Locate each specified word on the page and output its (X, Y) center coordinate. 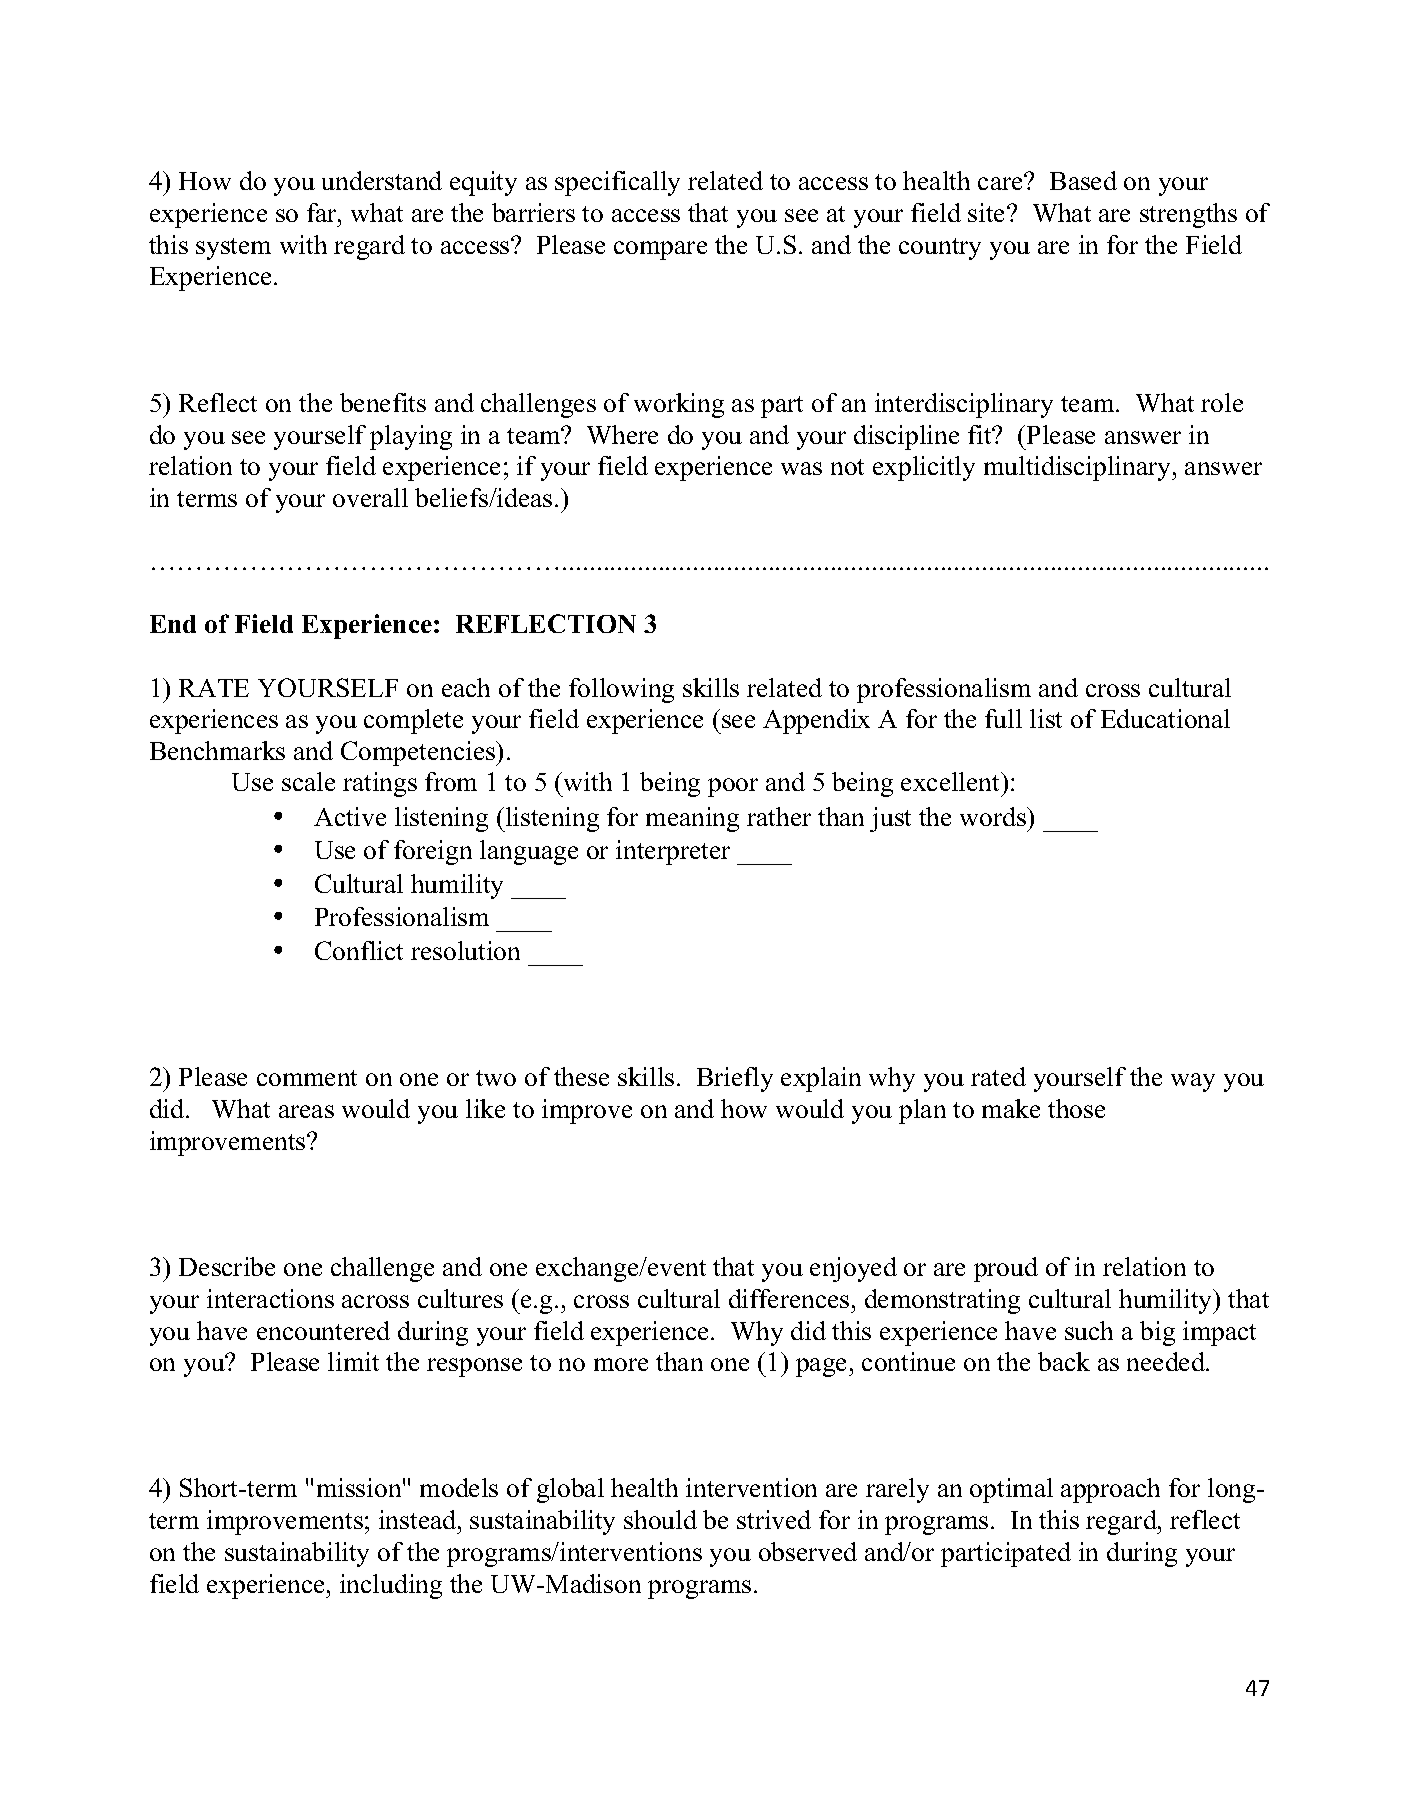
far (323, 212)
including (391, 1586)
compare (660, 250)
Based (1083, 180)
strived (774, 1519)
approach (1110, 1490)
